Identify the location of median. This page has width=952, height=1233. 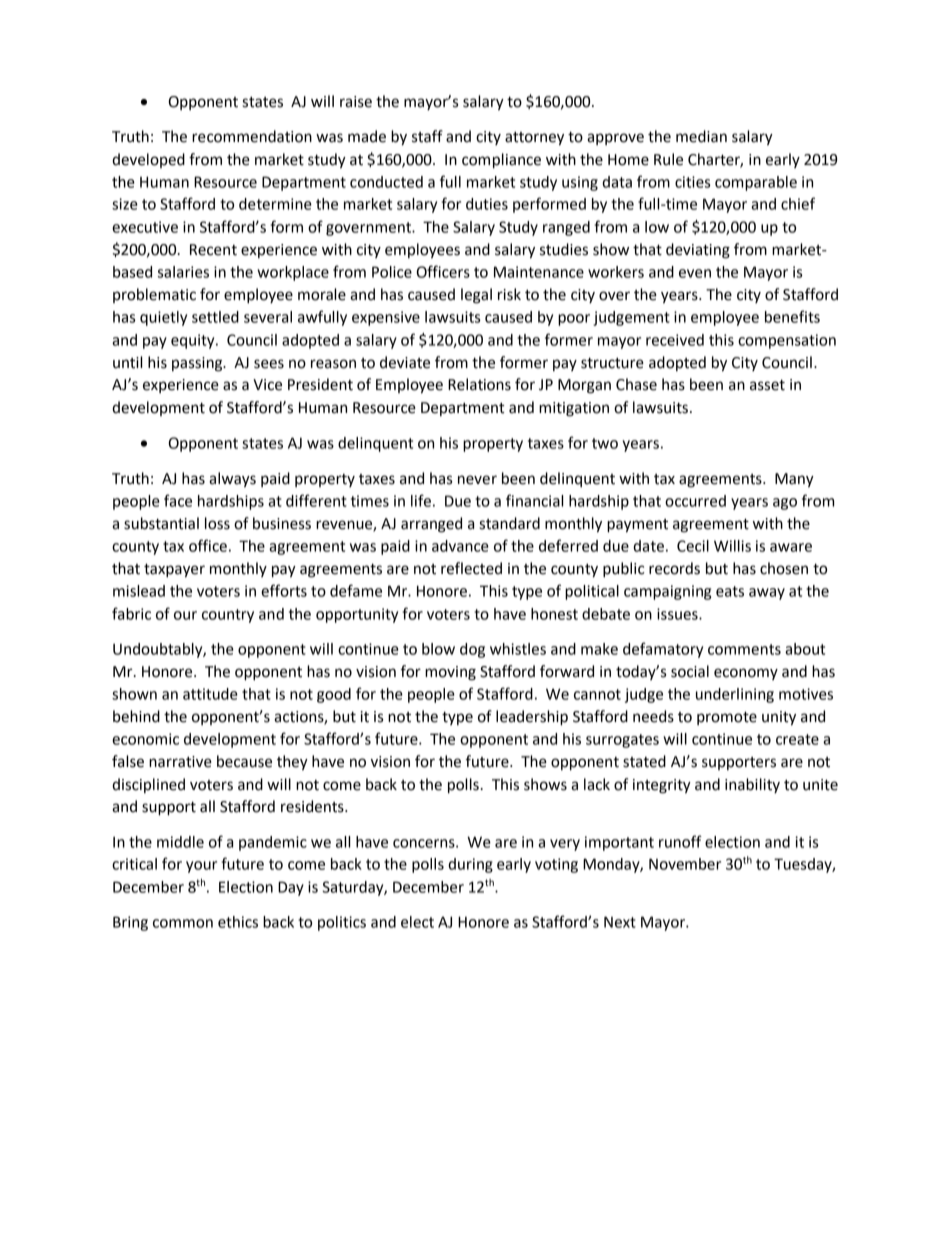
(701, 136).
